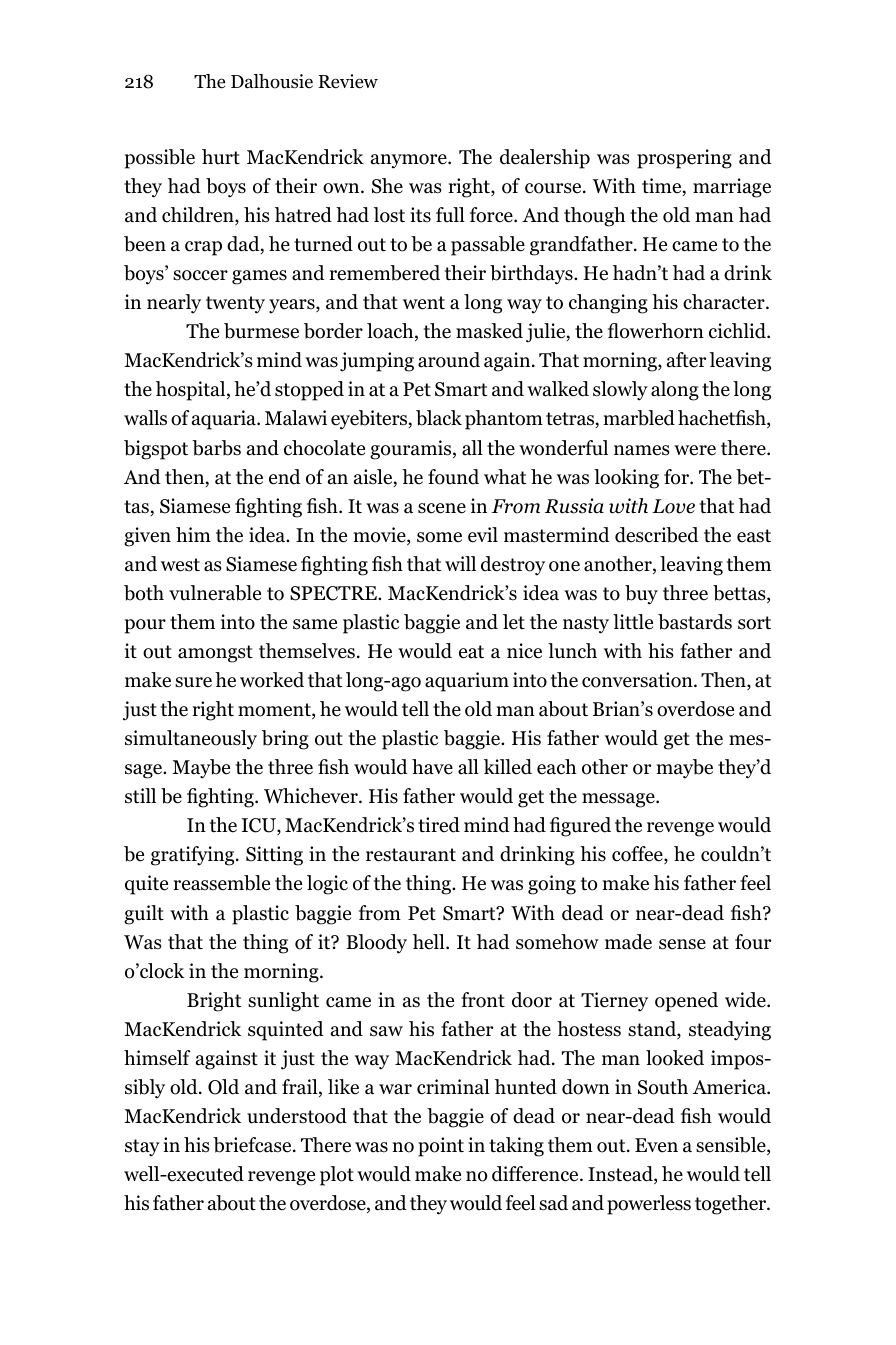 The height and width of the document is (1345, 896). What do you see at coordinates (471, 652) in the document?
I see `eat` at bounding box center [471, 652].
